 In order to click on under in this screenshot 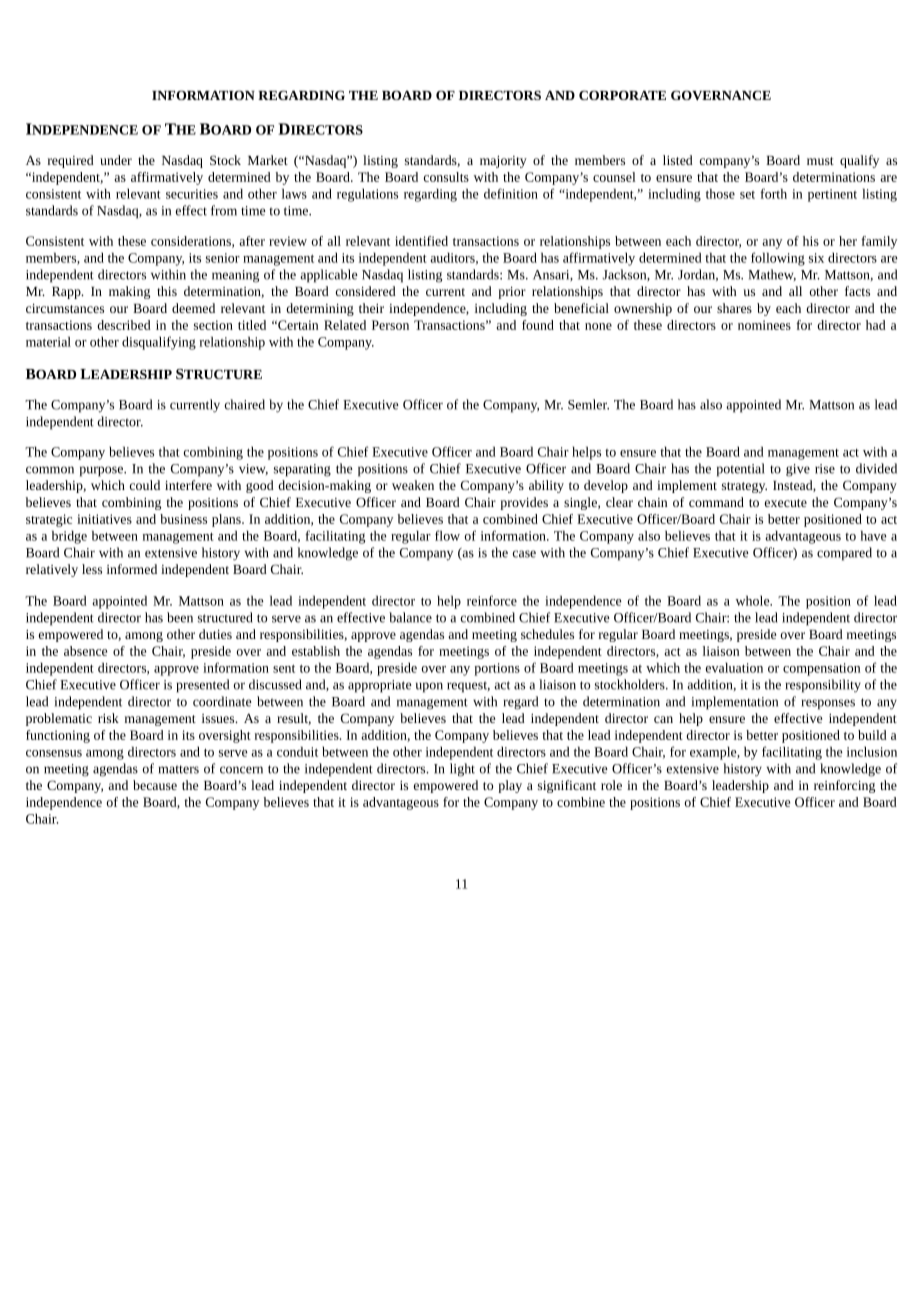, I will do `click(116, 160)`.
